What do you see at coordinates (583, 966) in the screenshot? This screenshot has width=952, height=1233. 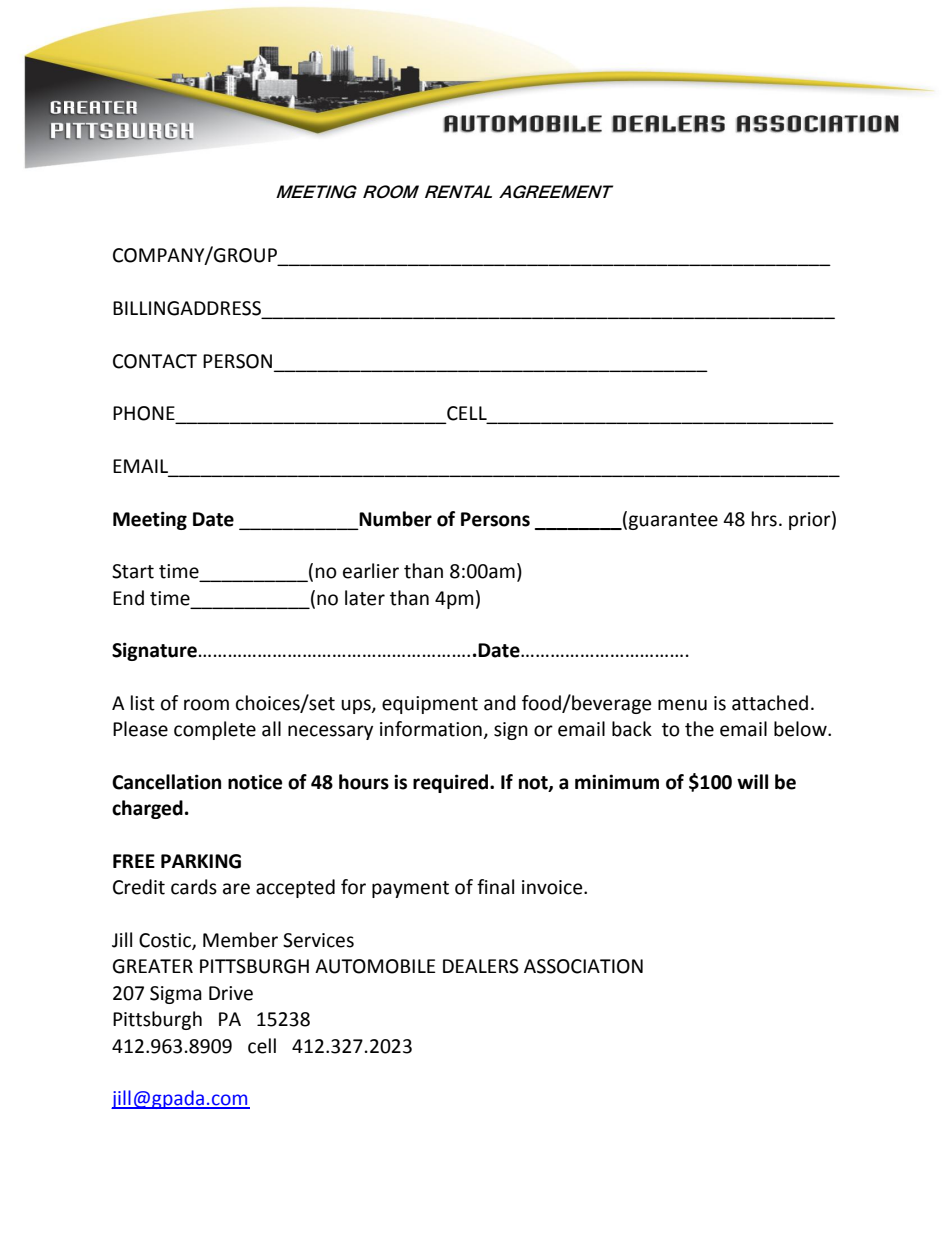 I see `ASSOCIATION` at bounding box center [583, 966].
